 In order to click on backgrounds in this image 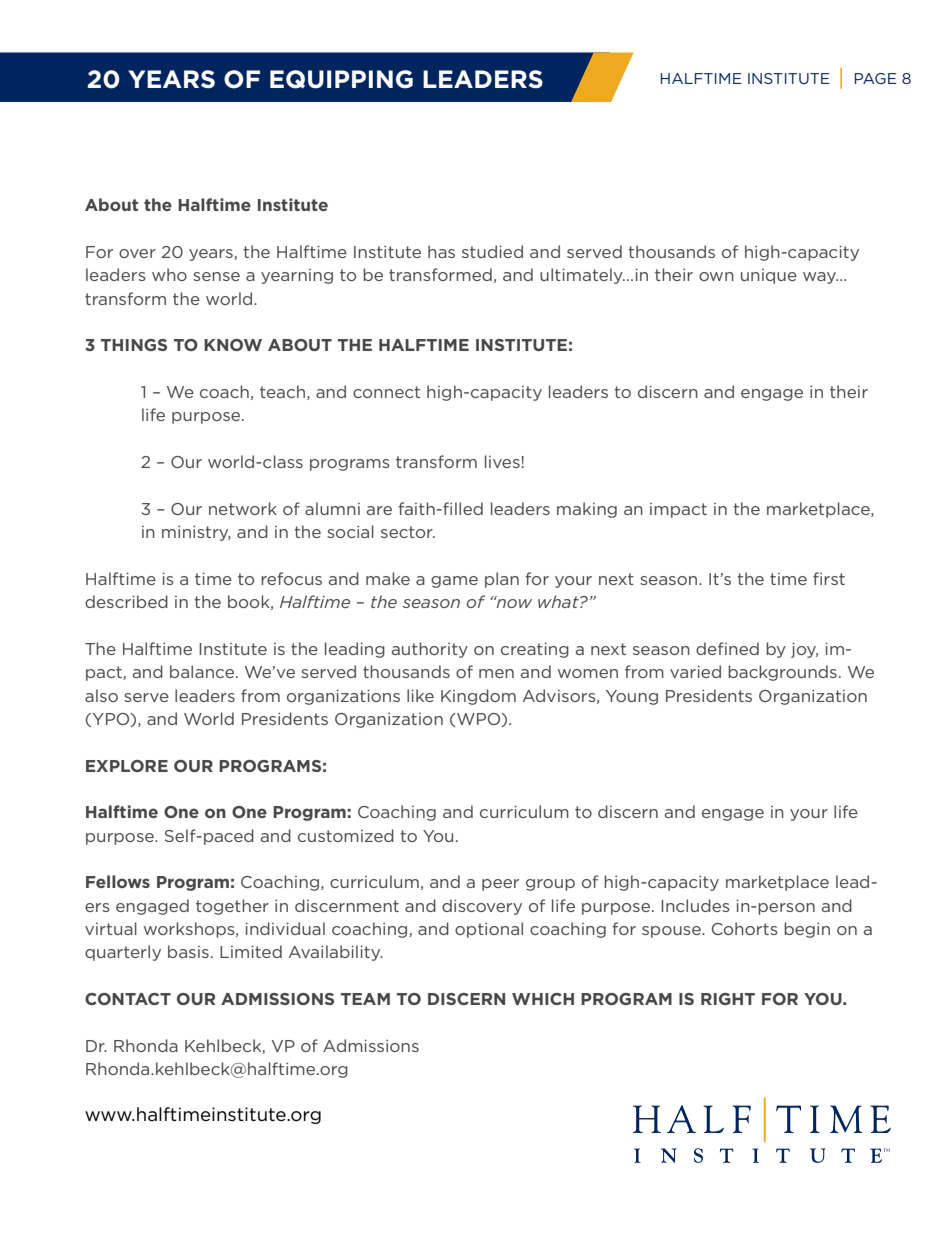, I will do `click(782, 673)`.
